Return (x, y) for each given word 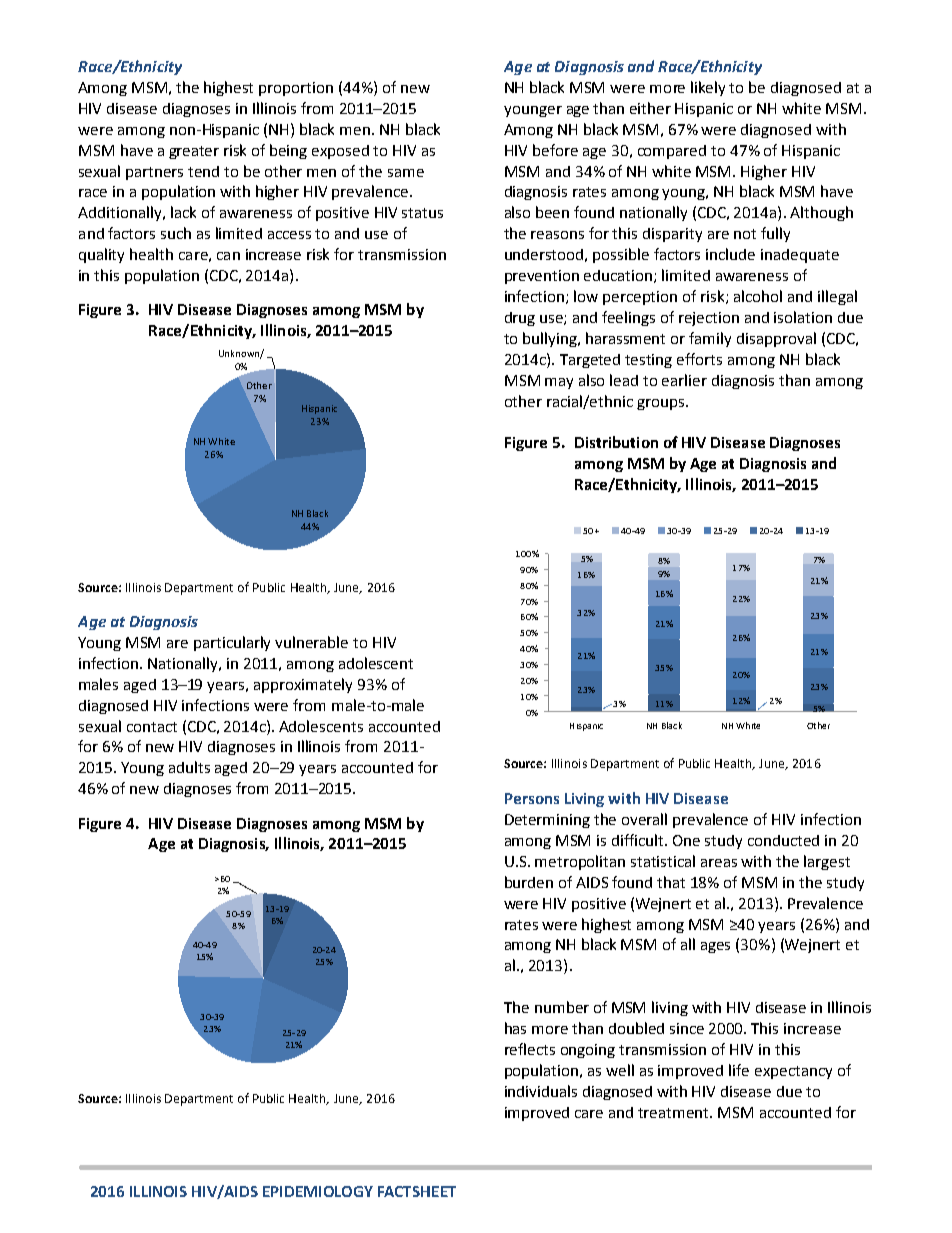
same (406, 173)
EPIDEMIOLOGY (318, 1191)
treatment (674, 1113)
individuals (541, 1091)
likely (708, 88)
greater (194, 152)
